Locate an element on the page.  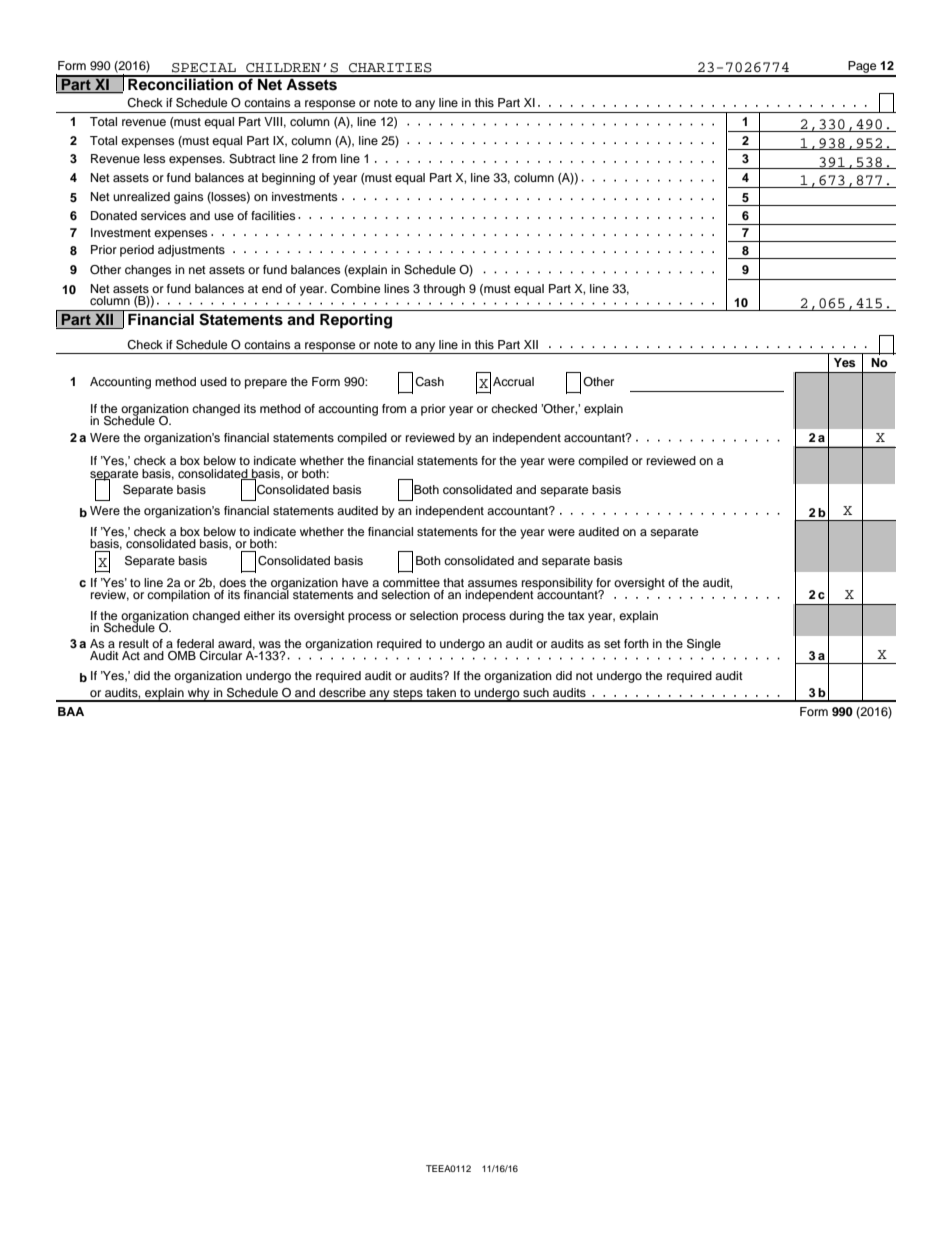
Accrual is located at coordinates (513, 381).
